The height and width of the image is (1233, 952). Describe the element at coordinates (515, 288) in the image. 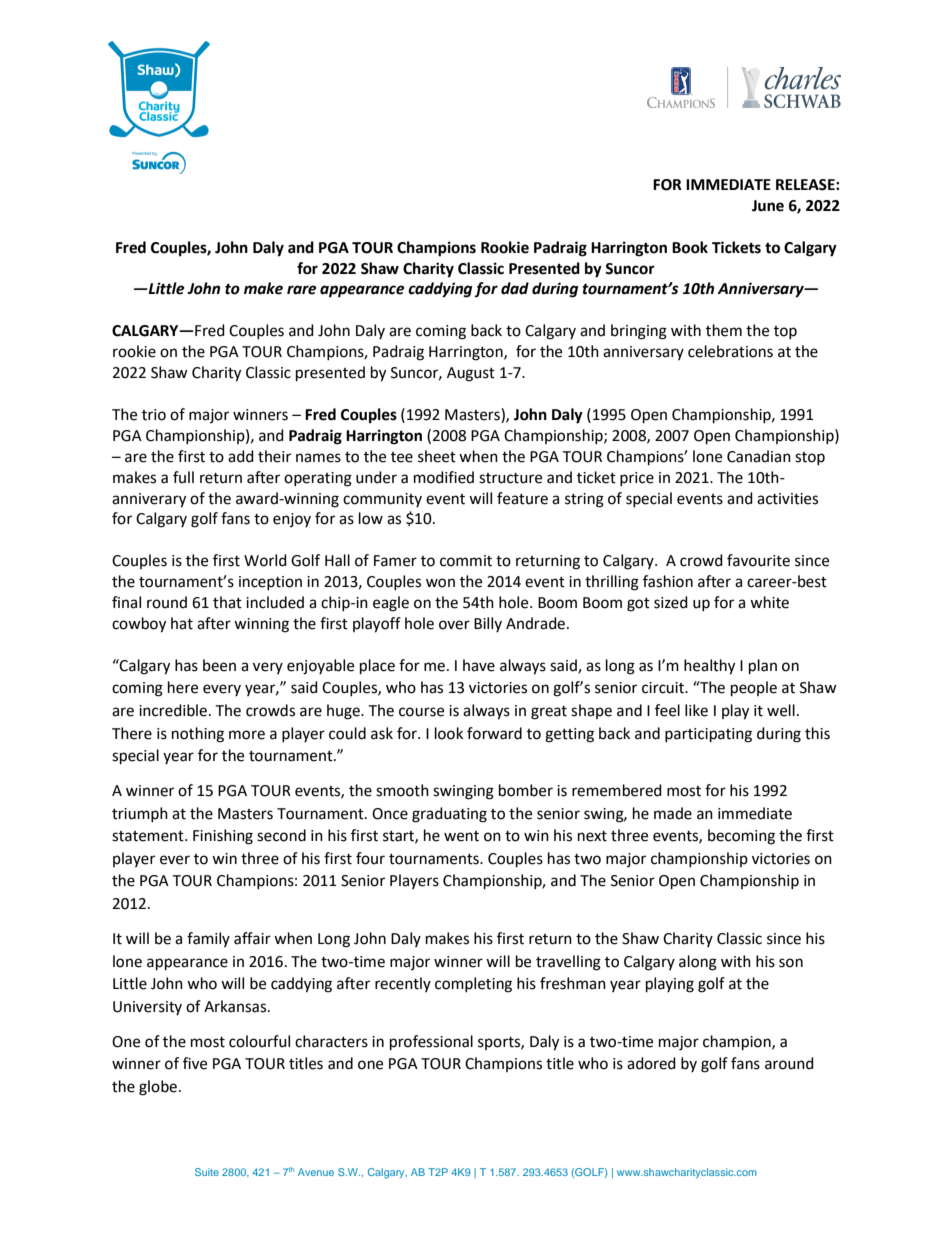

I see `dad` at that location.
